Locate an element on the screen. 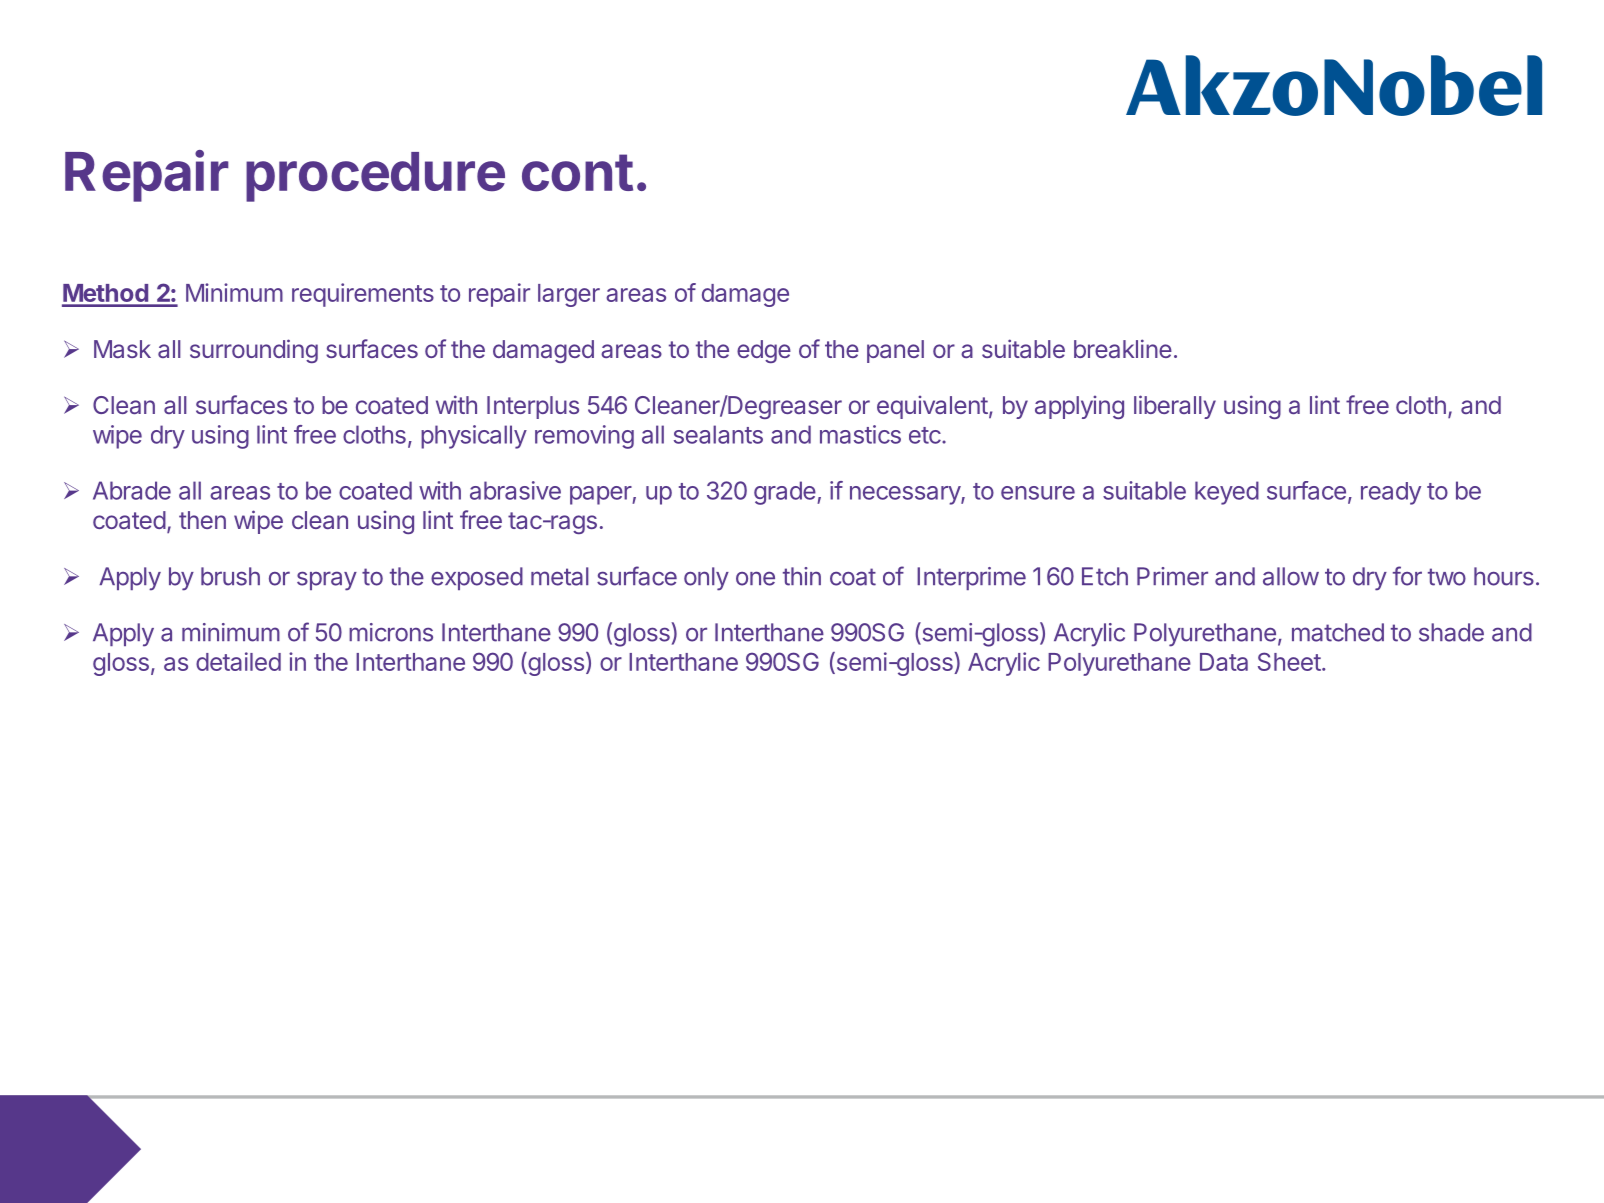  Abrade is located at coordinates (132, 490).
